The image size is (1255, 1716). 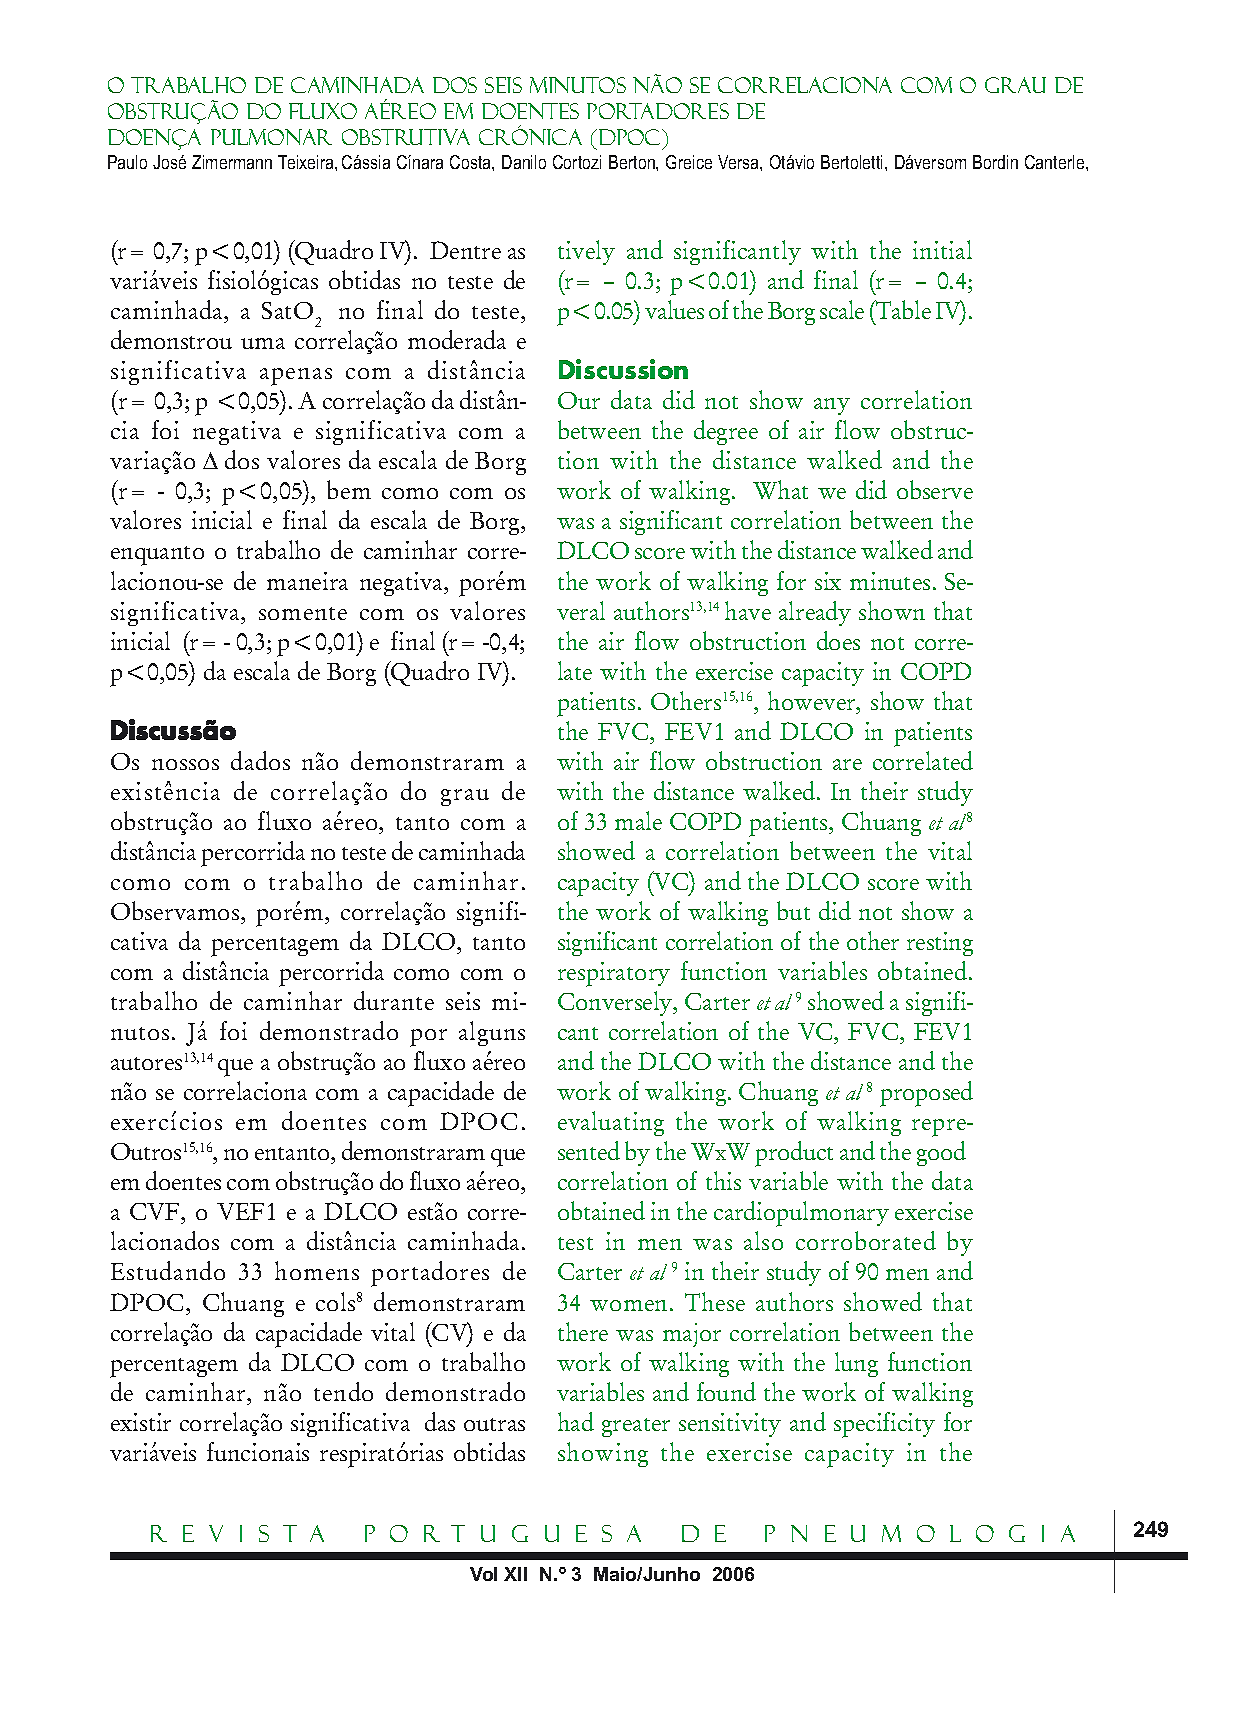 I want to click on Our, so click(x=579, y=400).
